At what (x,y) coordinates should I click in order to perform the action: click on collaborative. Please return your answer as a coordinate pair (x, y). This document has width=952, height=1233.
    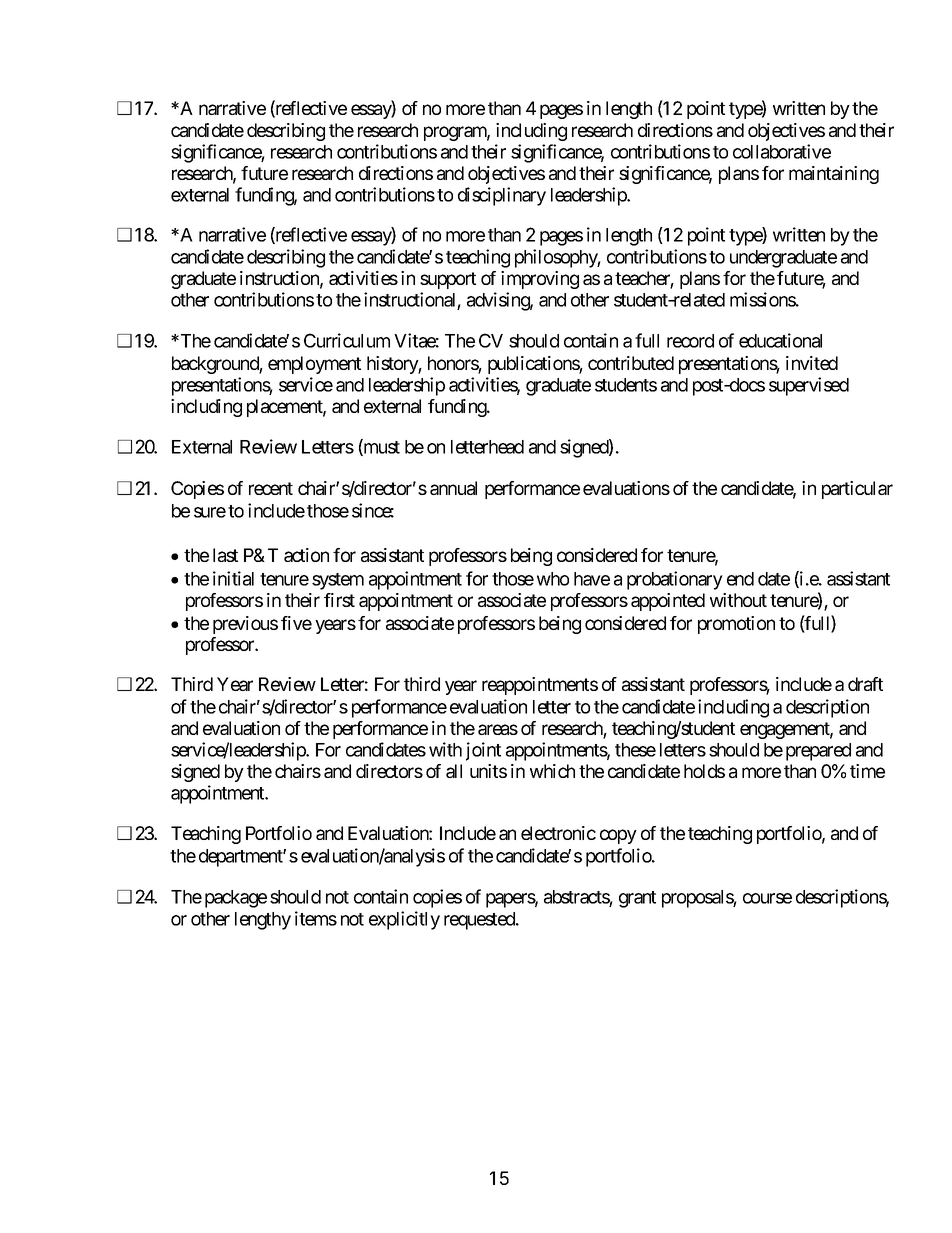
    Looking at the image, I should click on (782, 151).
